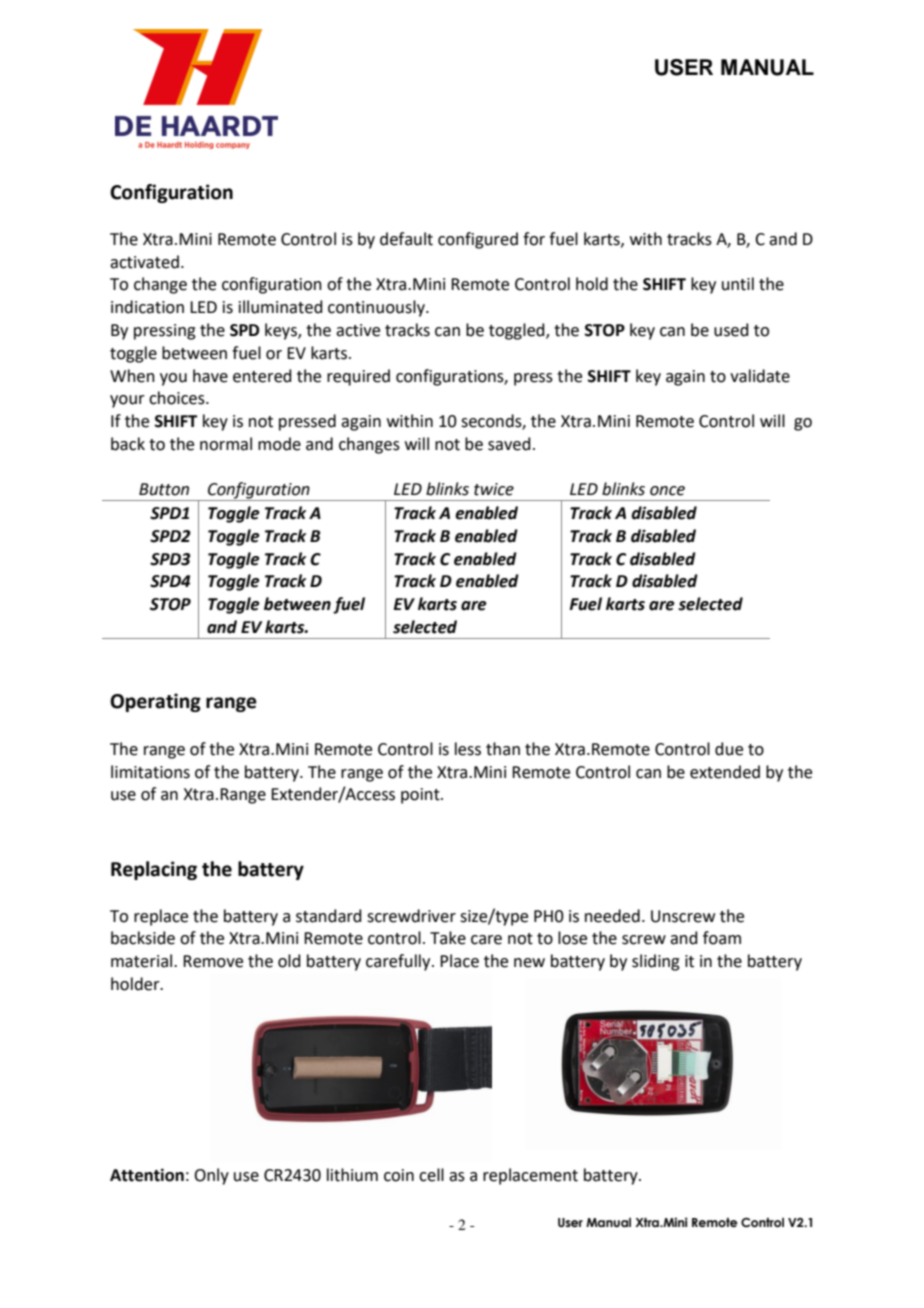 The height and width of the screenshot is (1308, 924). What do you see at coordinates (421, 796) in the screenshot?
I see `point` at bounding box center [421, 796].
